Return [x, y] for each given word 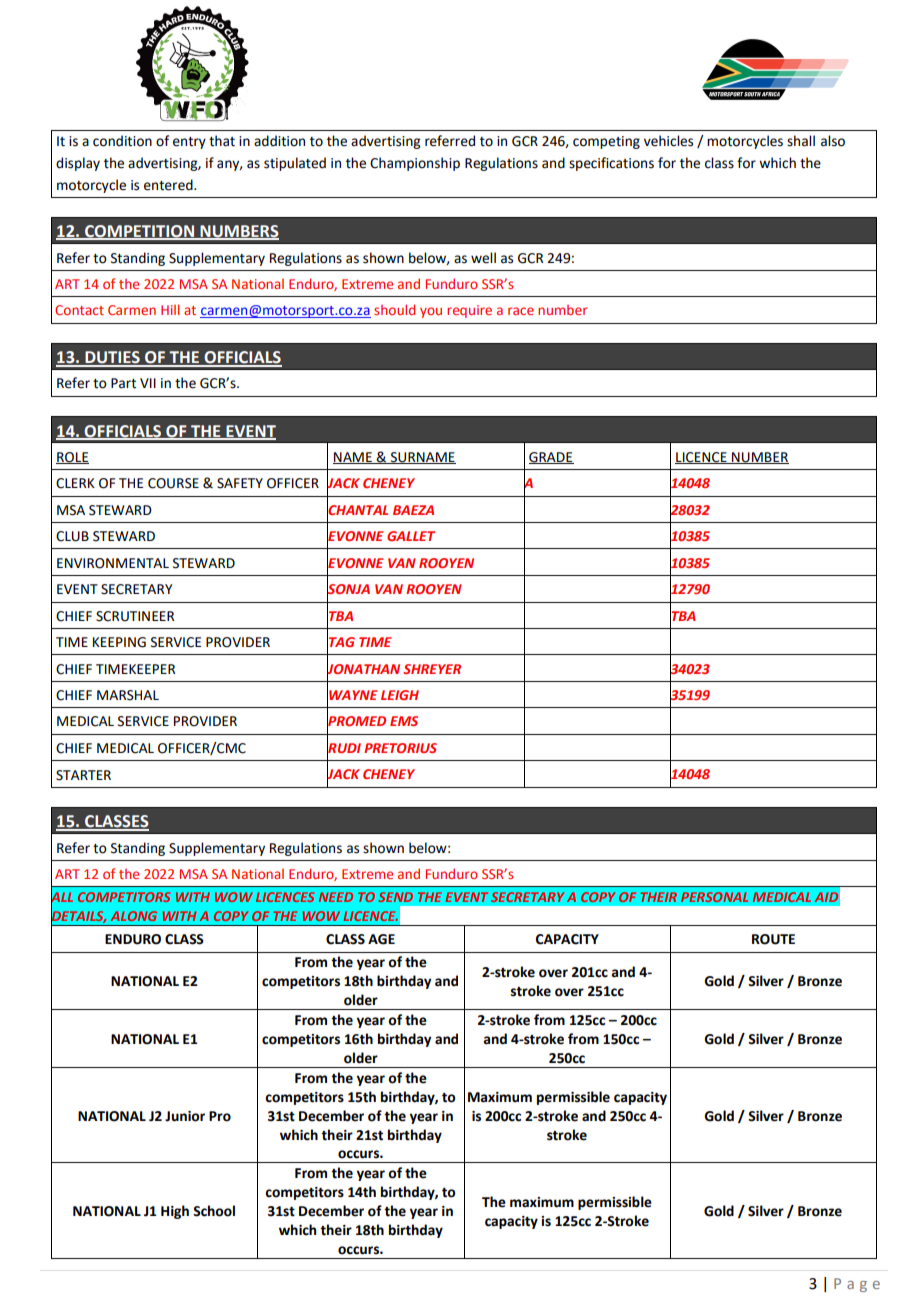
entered [169, 185]
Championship [415, 164]
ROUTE [773, 939]
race [521, 311]
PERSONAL [714, 897]
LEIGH [400, 695]
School [214, 1211]
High [175, 1212]
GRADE [551, 458]
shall [801, 141]
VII [148, 383]
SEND [395, 897]
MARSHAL [128, 695]
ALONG [134, 916]
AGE [381, 939]
